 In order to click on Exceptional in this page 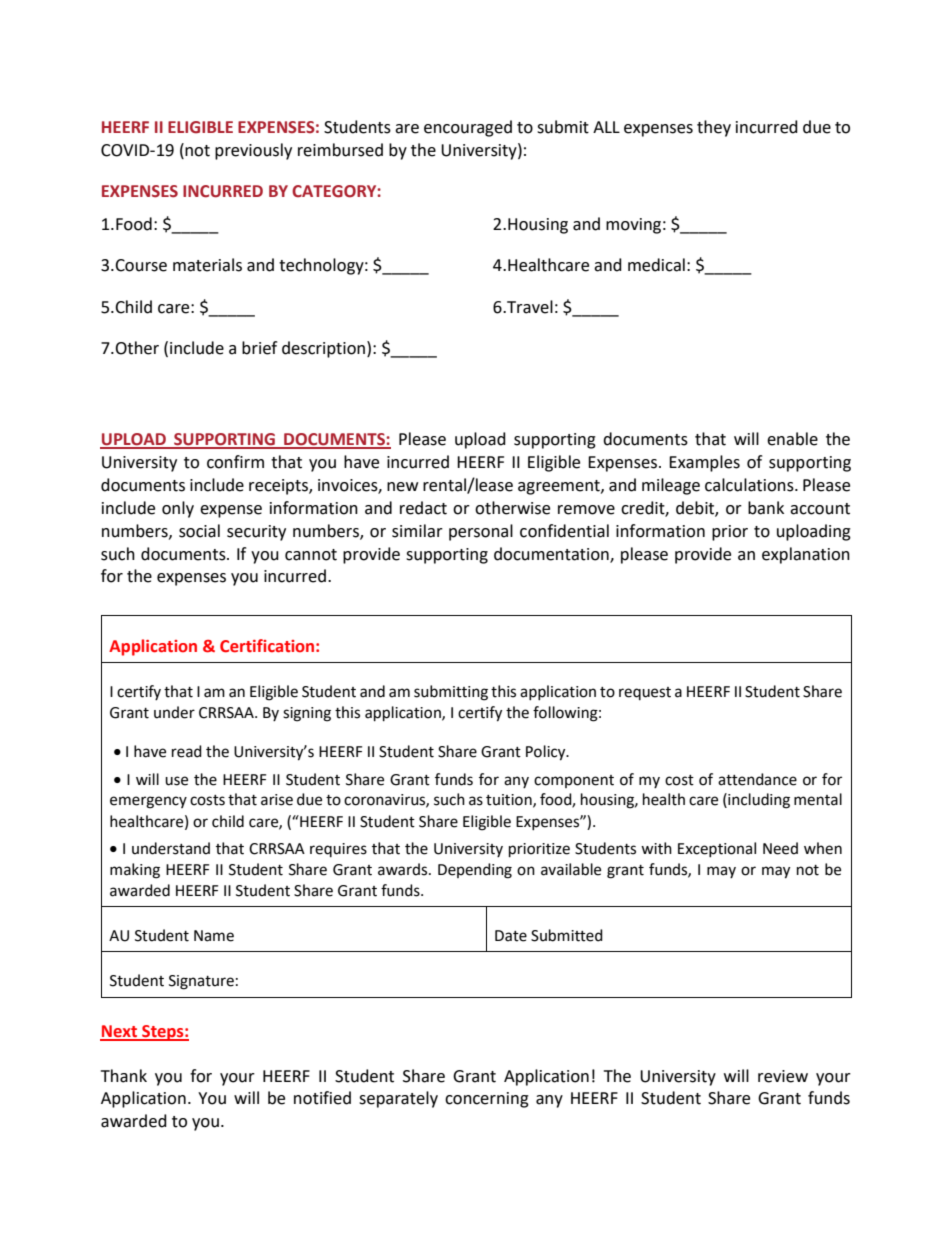, I will do `click(717, 849)`.
